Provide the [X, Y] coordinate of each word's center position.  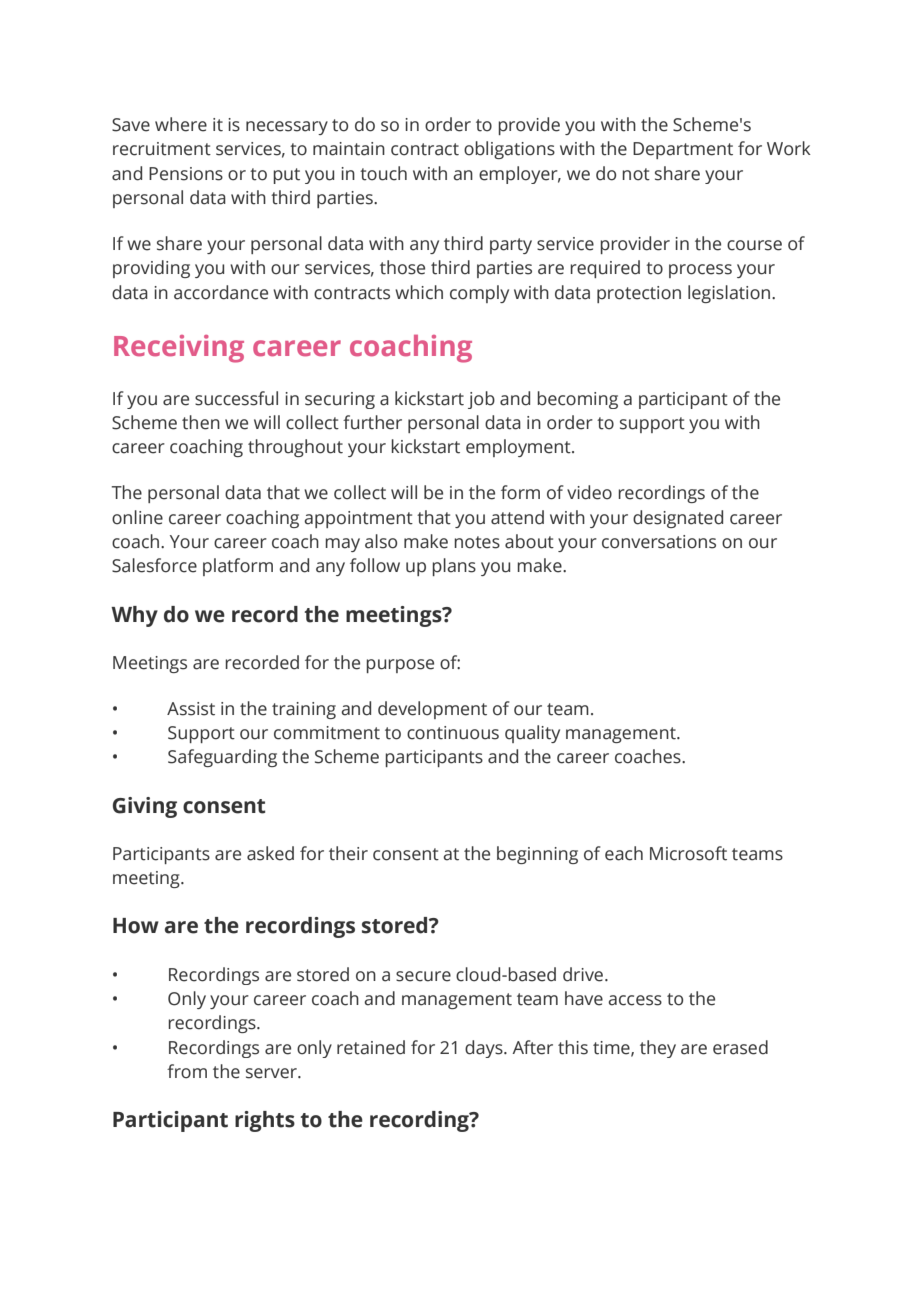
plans [454, 567]
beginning [537, 855]
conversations [659, 542]
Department [683, 150]
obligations [509, 150]
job [481, 400]
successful [236, 398]
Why [134, 616]
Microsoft [688, 853]
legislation [730, 294]
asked [270, 853]
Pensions [186, 174]
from [187, 1071]
